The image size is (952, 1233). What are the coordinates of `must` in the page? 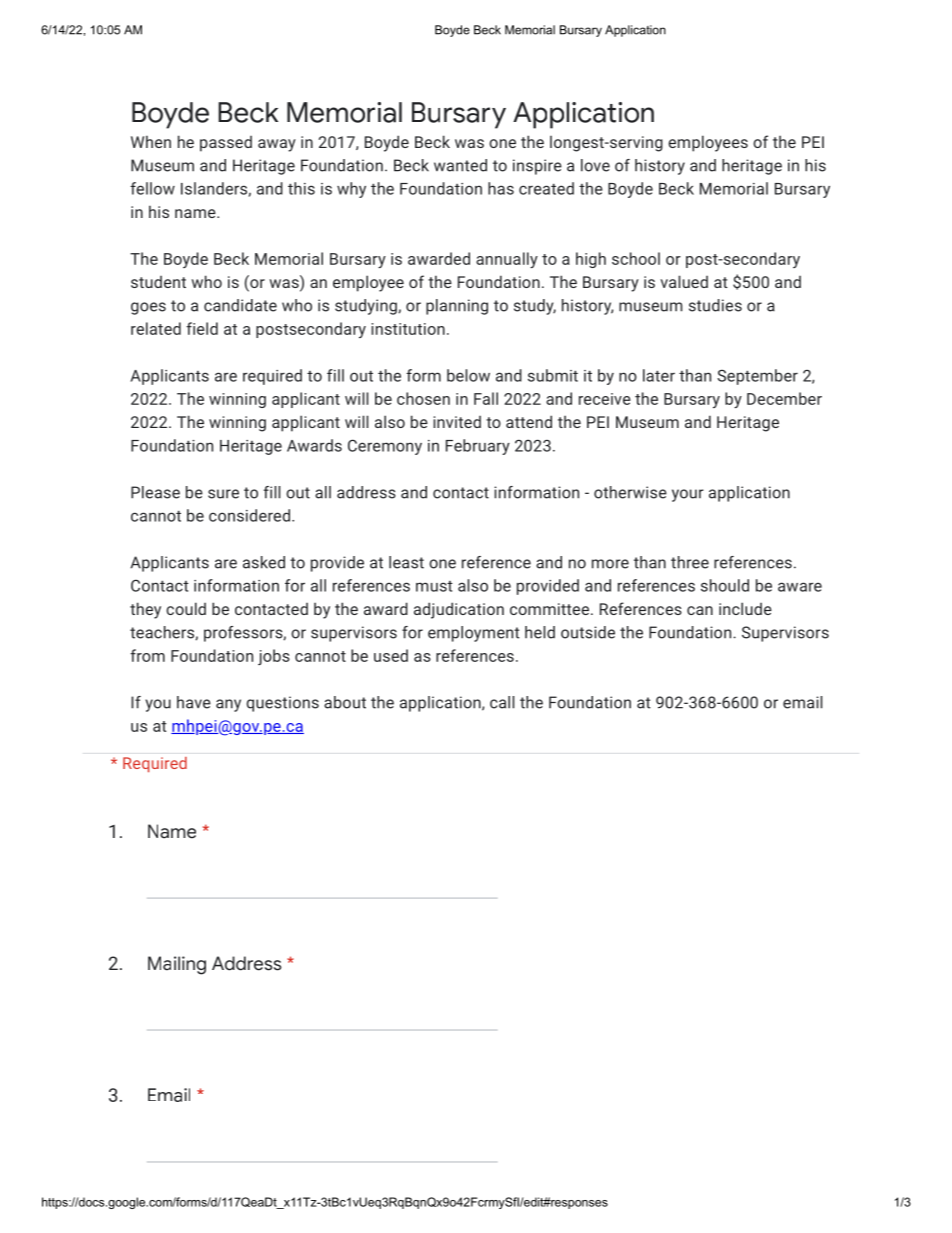 It's located at (434, 586).
